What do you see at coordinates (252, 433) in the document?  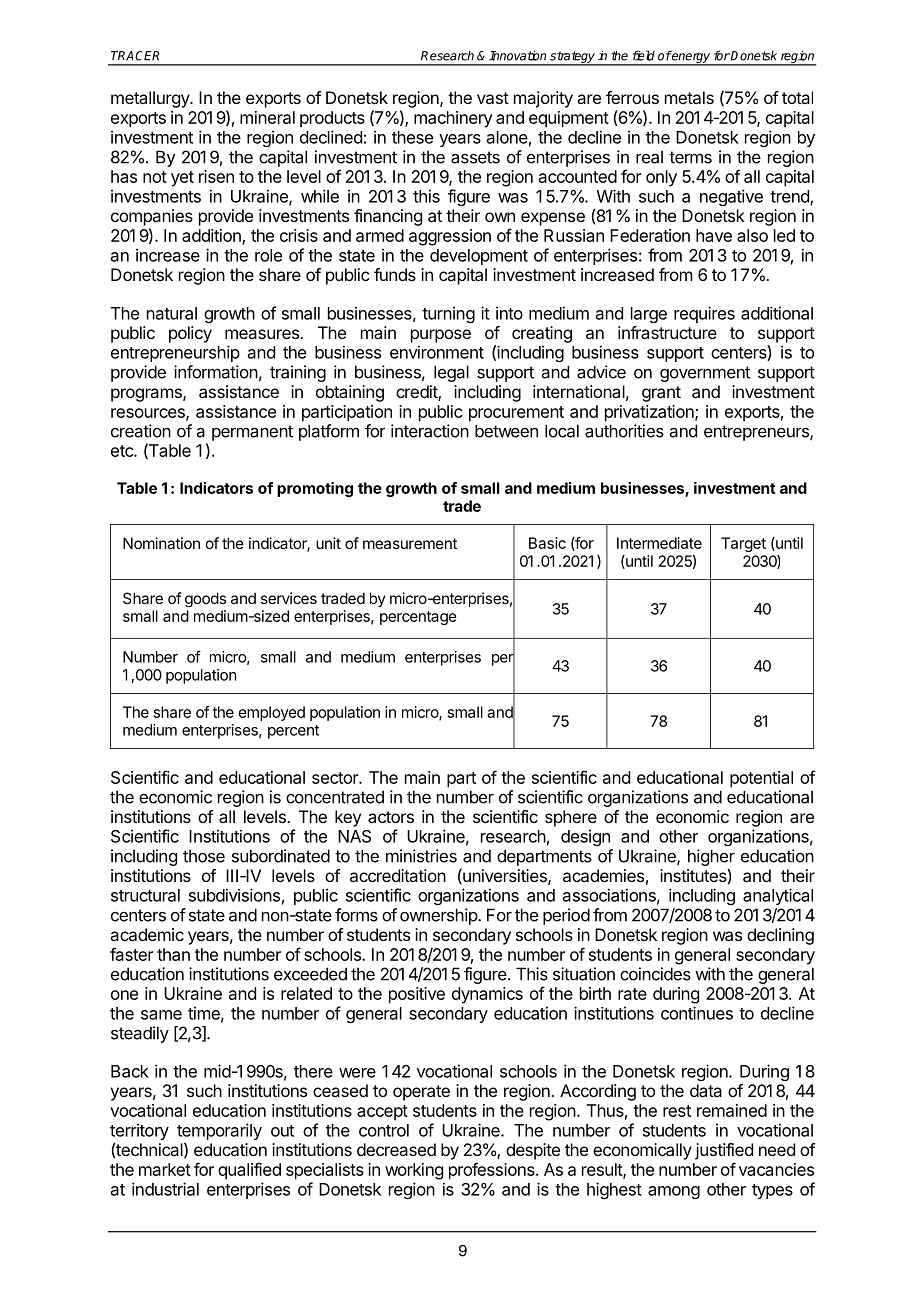 I see `permanent` at bounding box center [252, 433].
